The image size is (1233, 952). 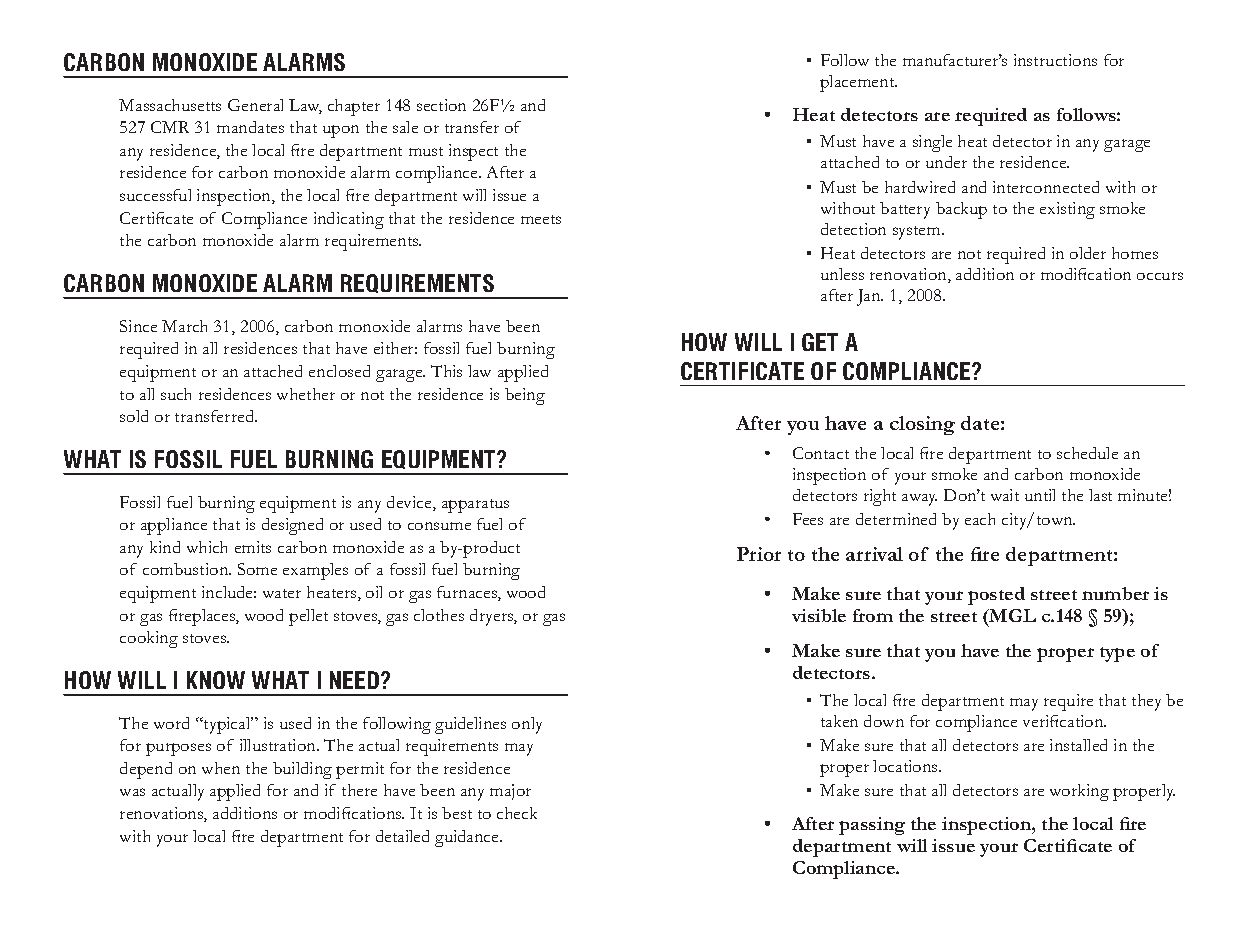 What do you see at coordinates (255, 105) in the screenshot?
I see `General` at bounding box center [255, 105].
